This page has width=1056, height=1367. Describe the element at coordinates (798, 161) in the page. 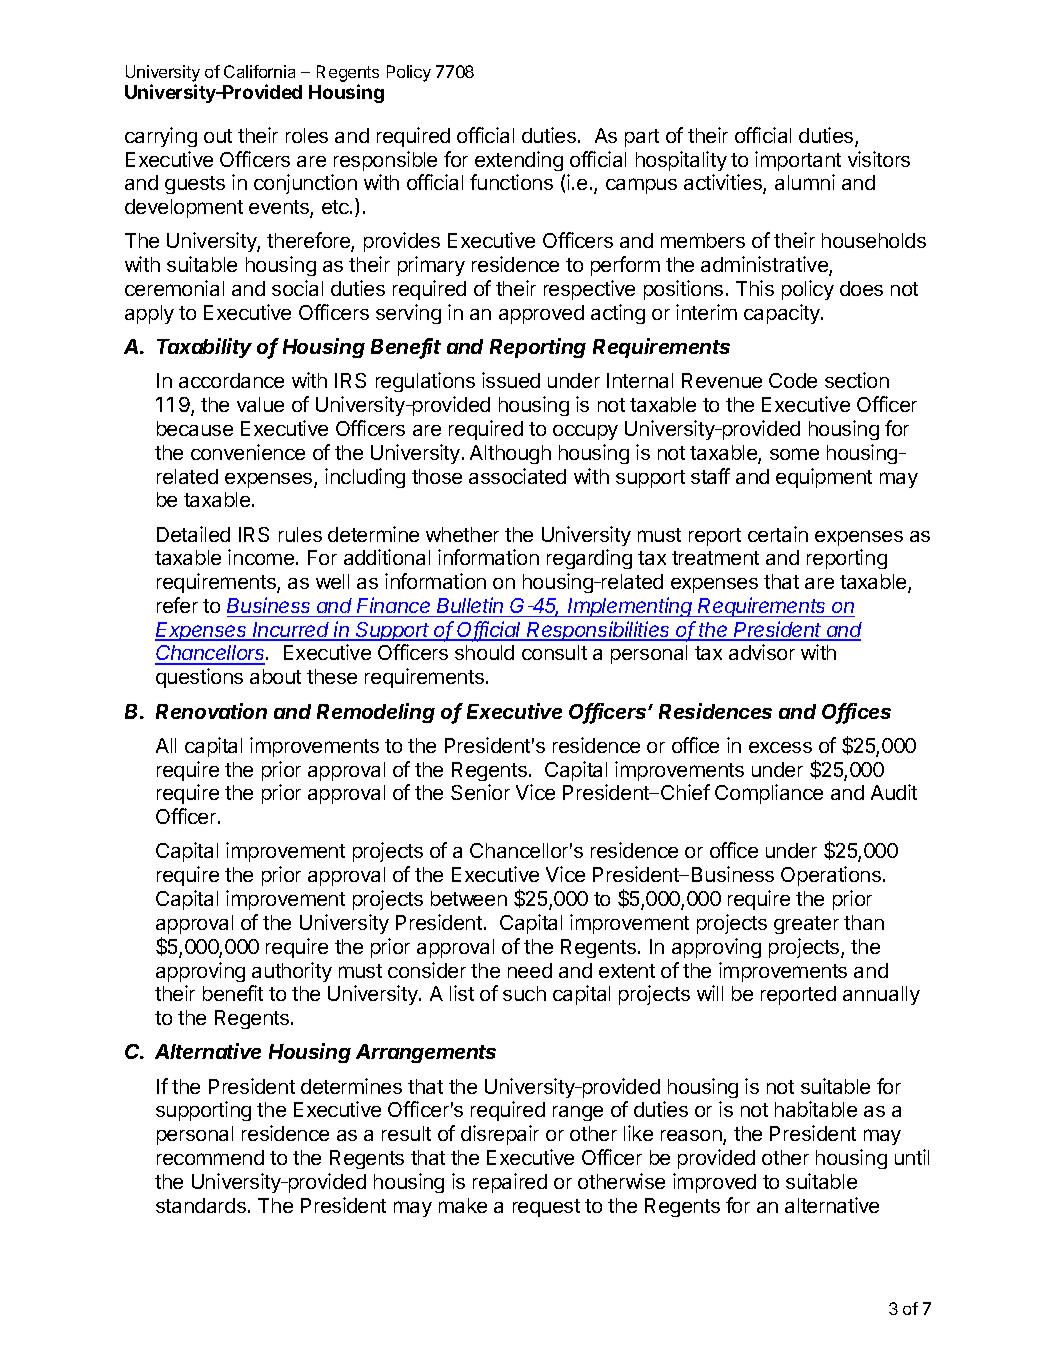

I see `important` at that location.
